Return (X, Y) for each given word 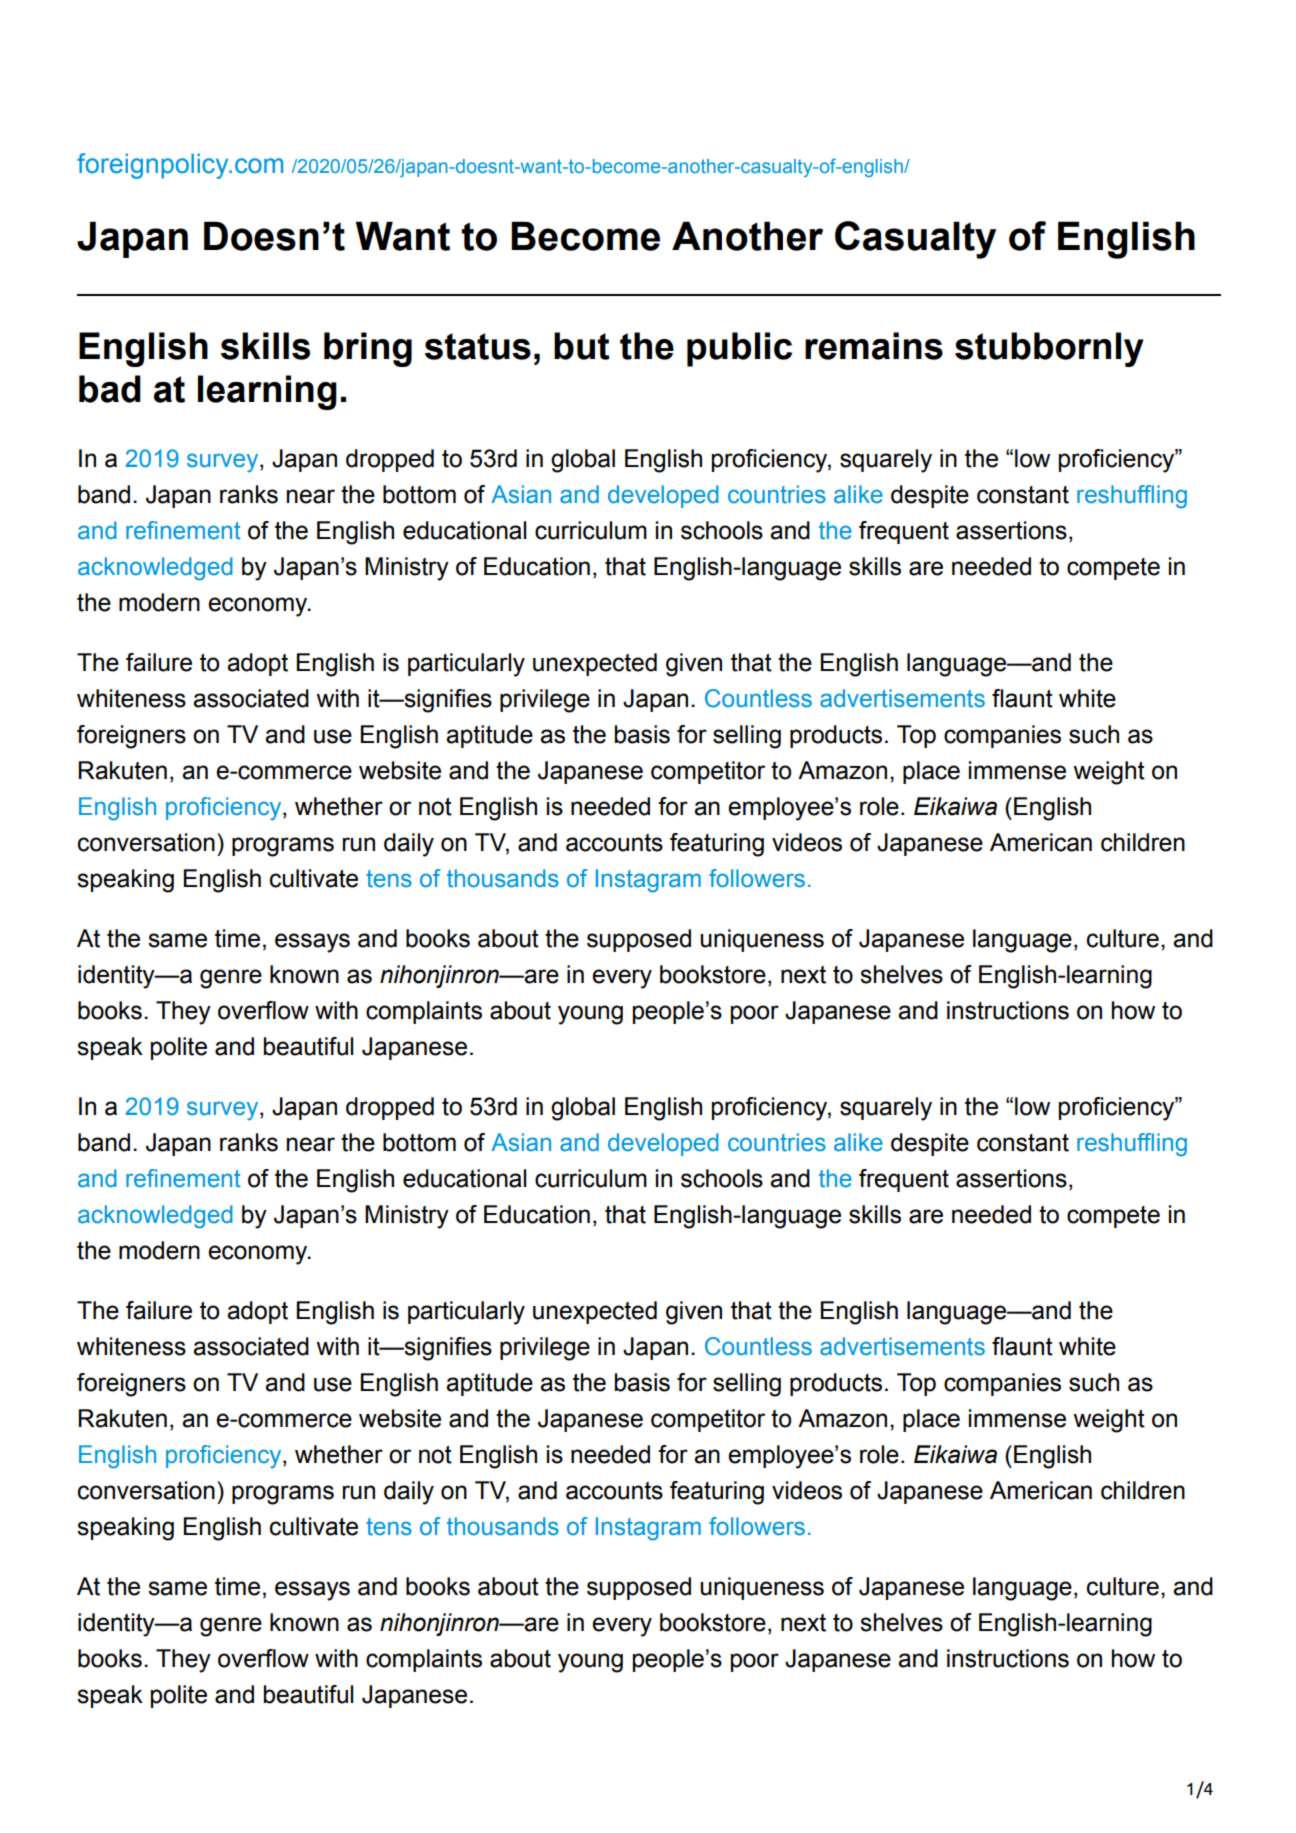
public (739, 349)
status (478, 346)
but (581, 346)
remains (874, 346)
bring (368, 349)
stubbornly (1049, 349)
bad (110, 389)
